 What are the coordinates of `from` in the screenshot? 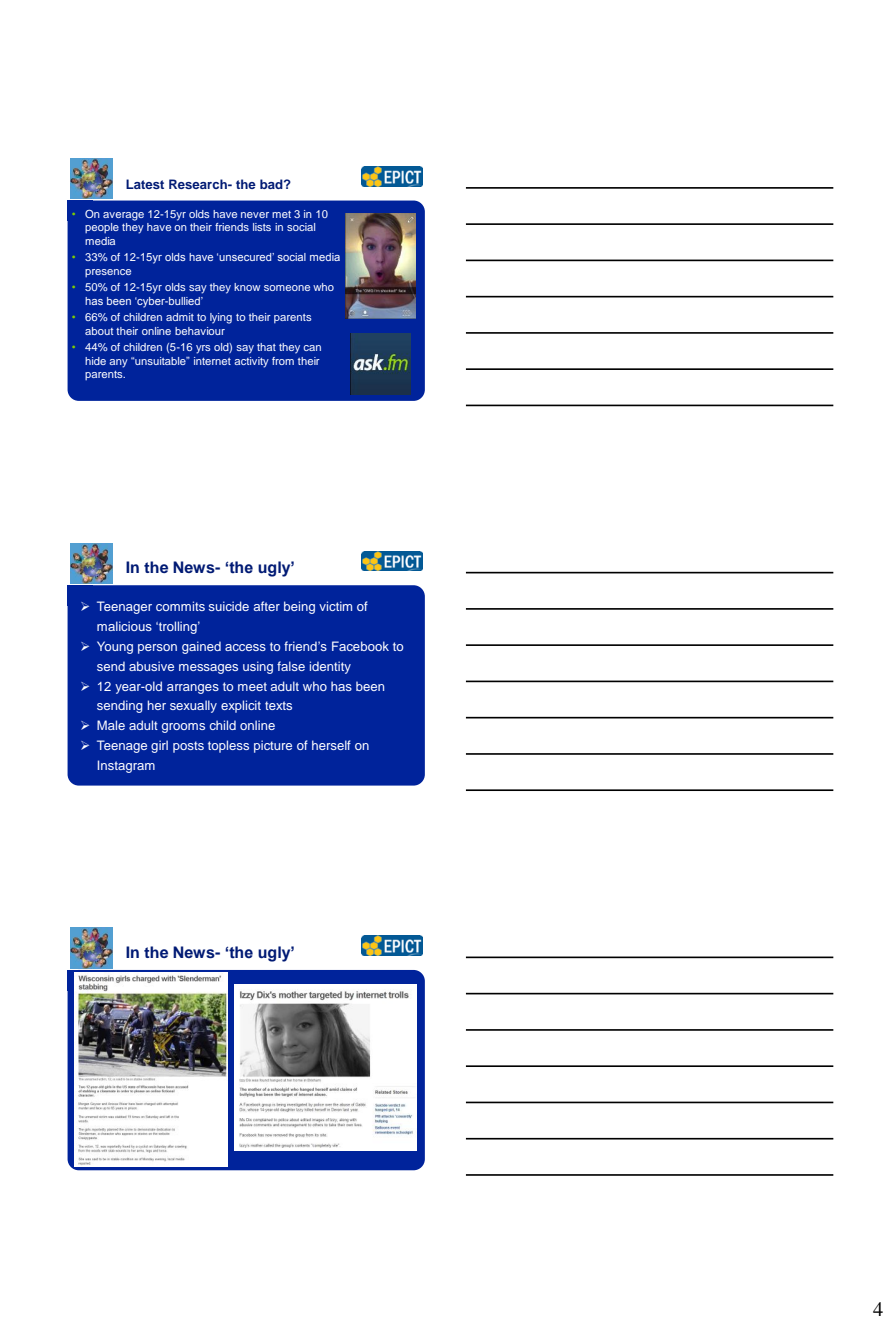 It's located at (283, 361).
